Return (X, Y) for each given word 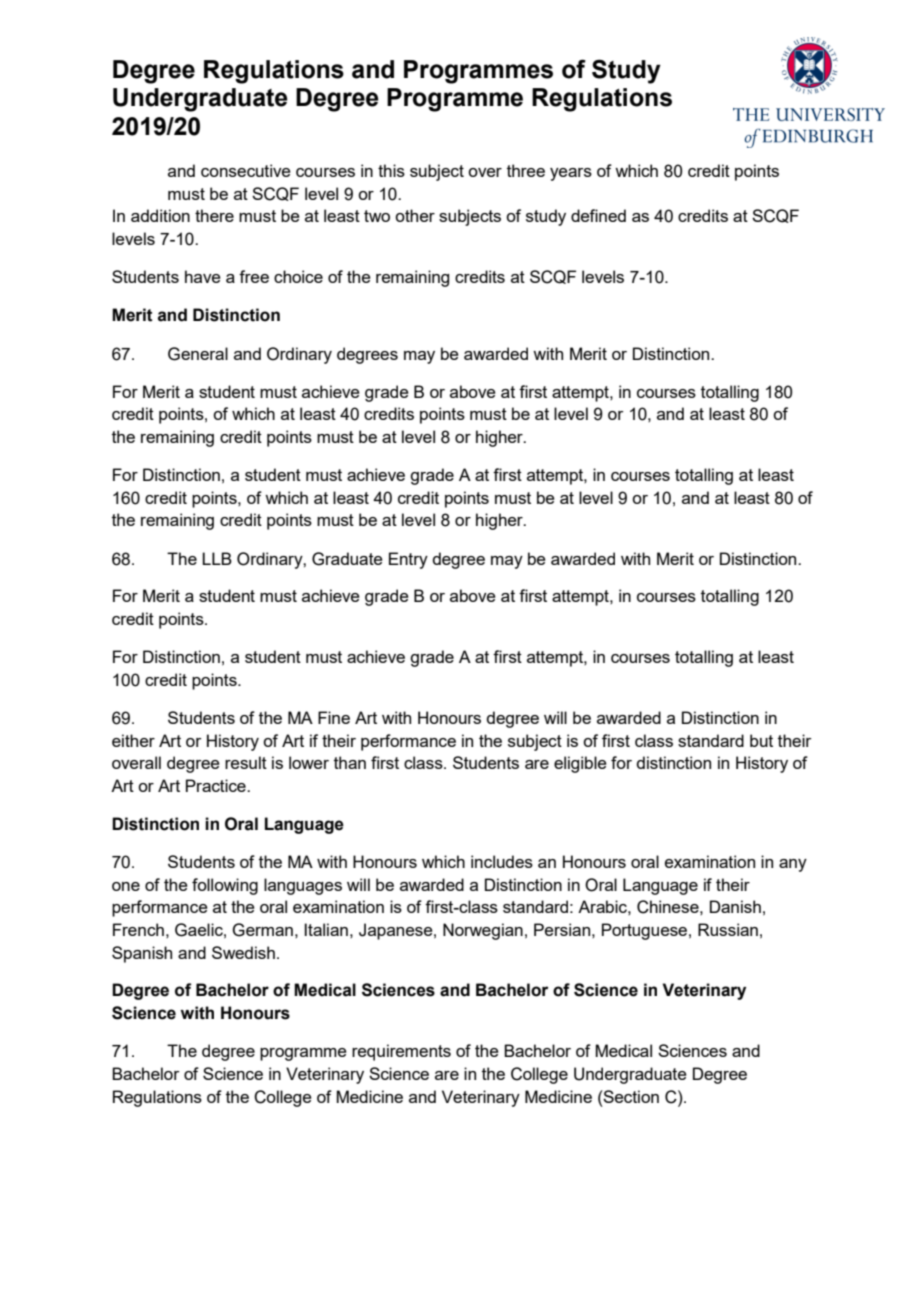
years (571, 174)
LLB (217, 558)
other (415, 215)
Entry (408, 560)
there (214, 215)
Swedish (243, 952)
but (761, 740)
